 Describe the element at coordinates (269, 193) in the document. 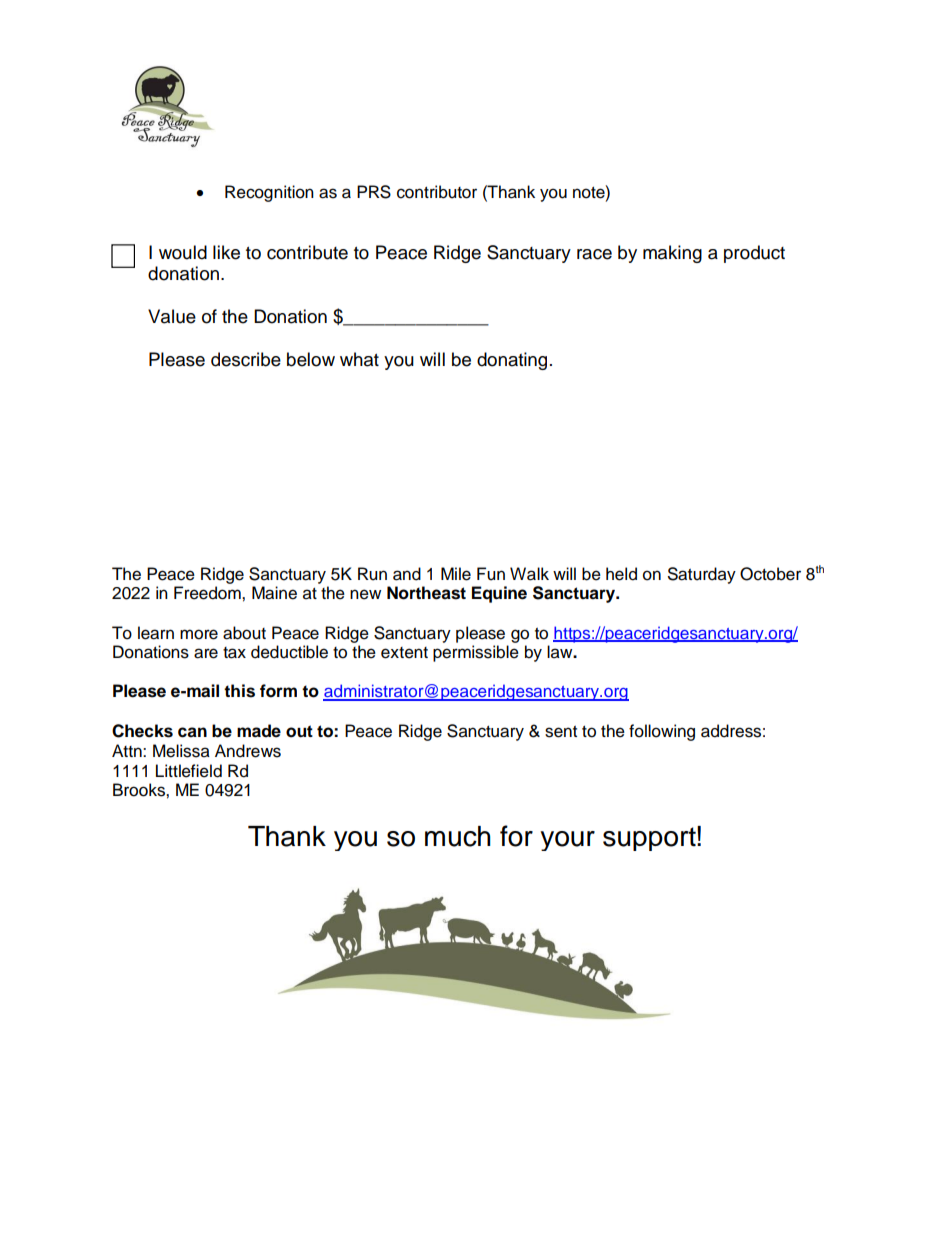

I see `Recognition` at that location.
